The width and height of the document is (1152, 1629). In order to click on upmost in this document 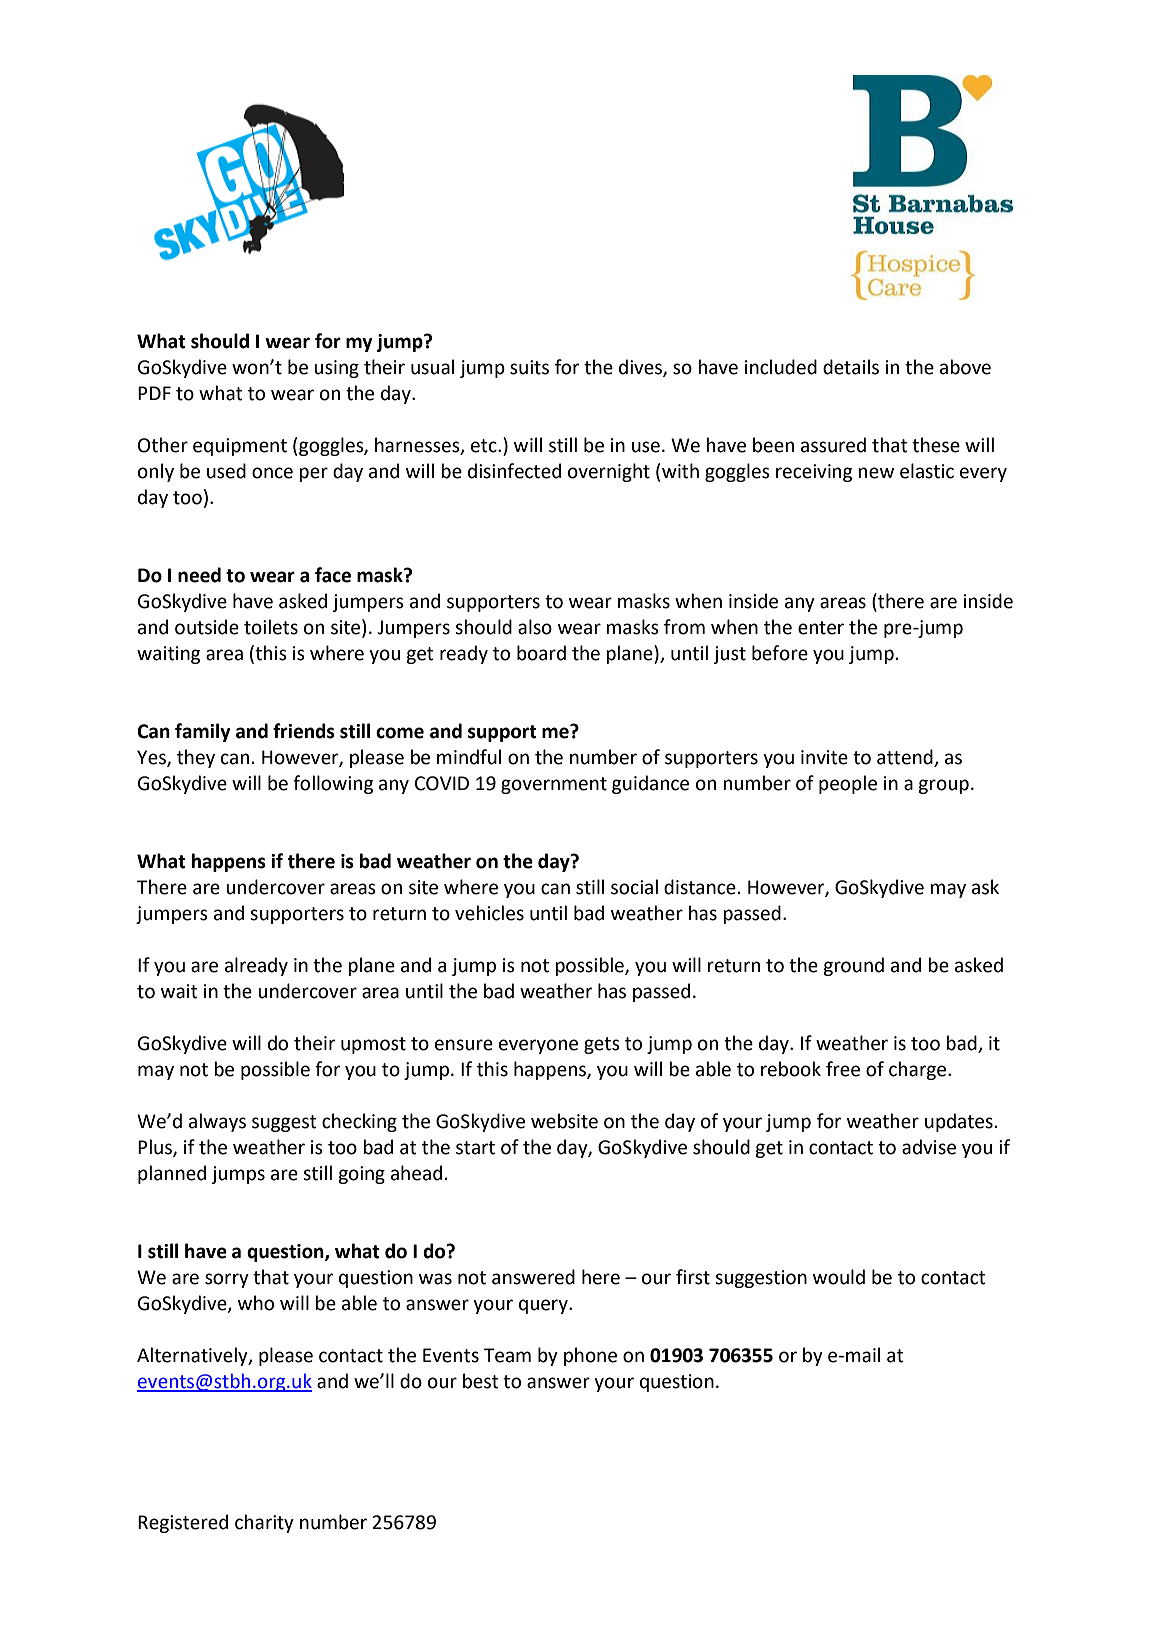, I will do `click(373, 1045)`.
